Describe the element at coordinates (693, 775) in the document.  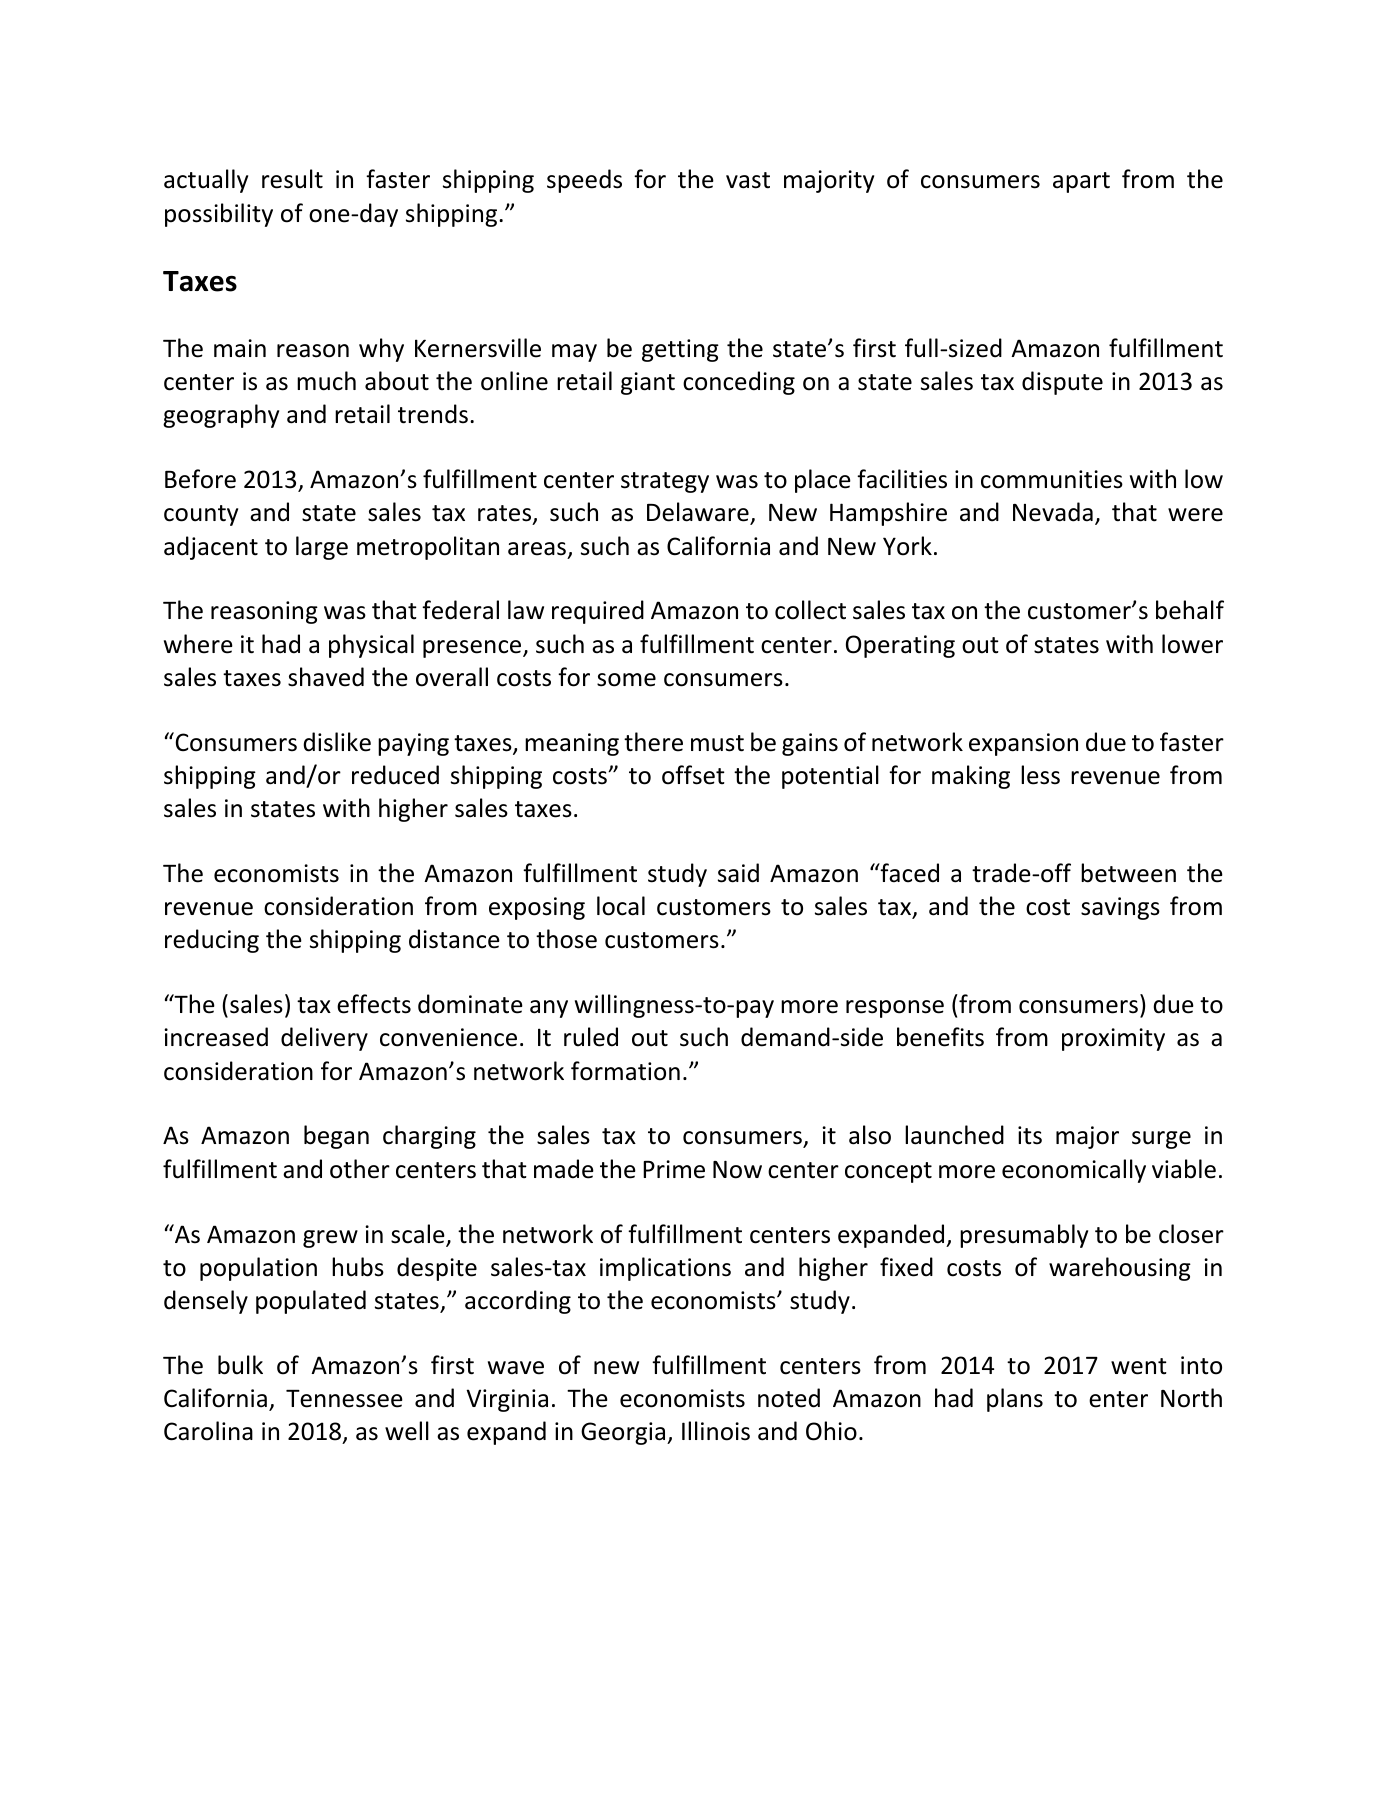
I see `offset` at that location.
